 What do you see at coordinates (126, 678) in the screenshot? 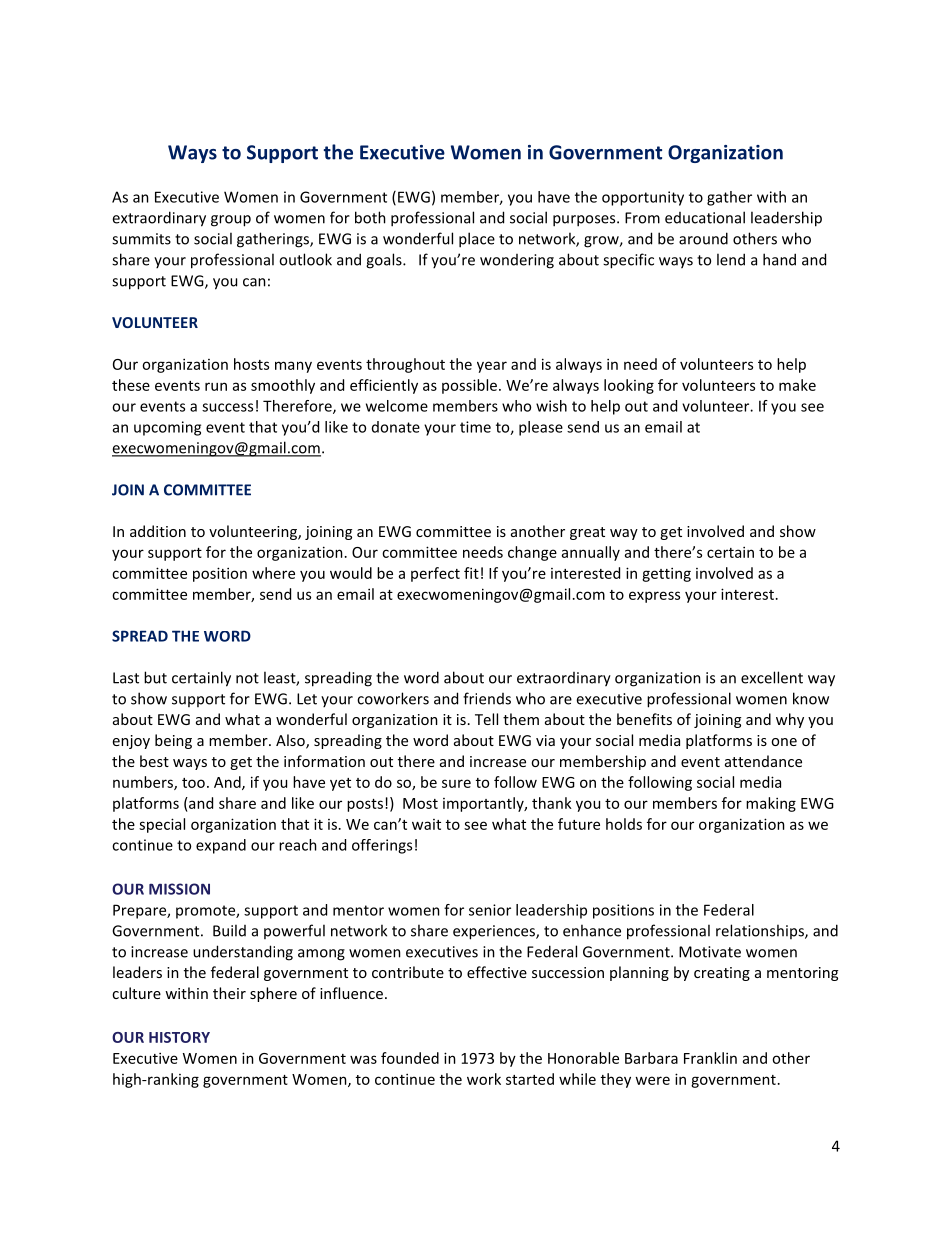
I see `Last` at bounding box center [126, 678].
